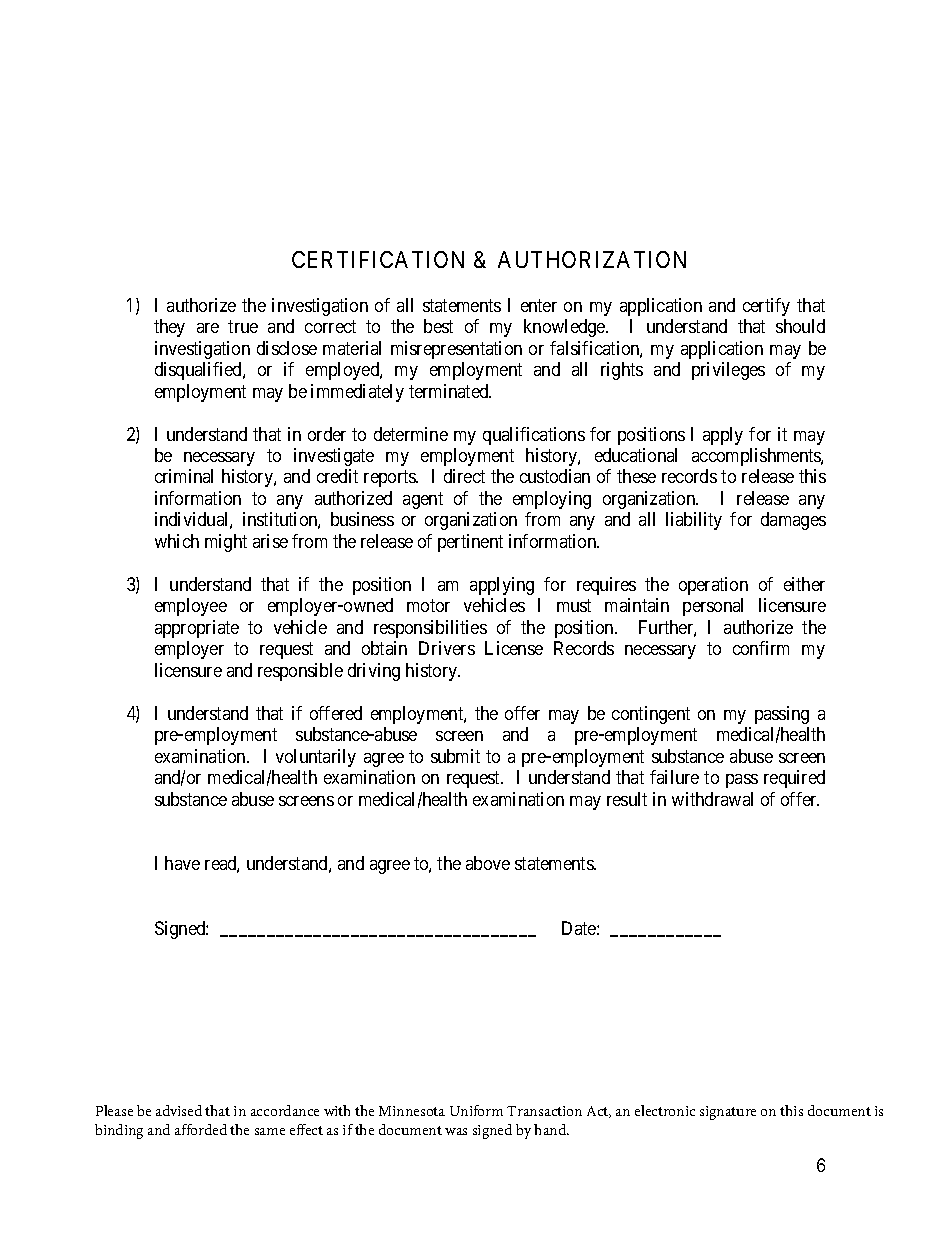  I want to click on appropriate, so click(197, 629).
